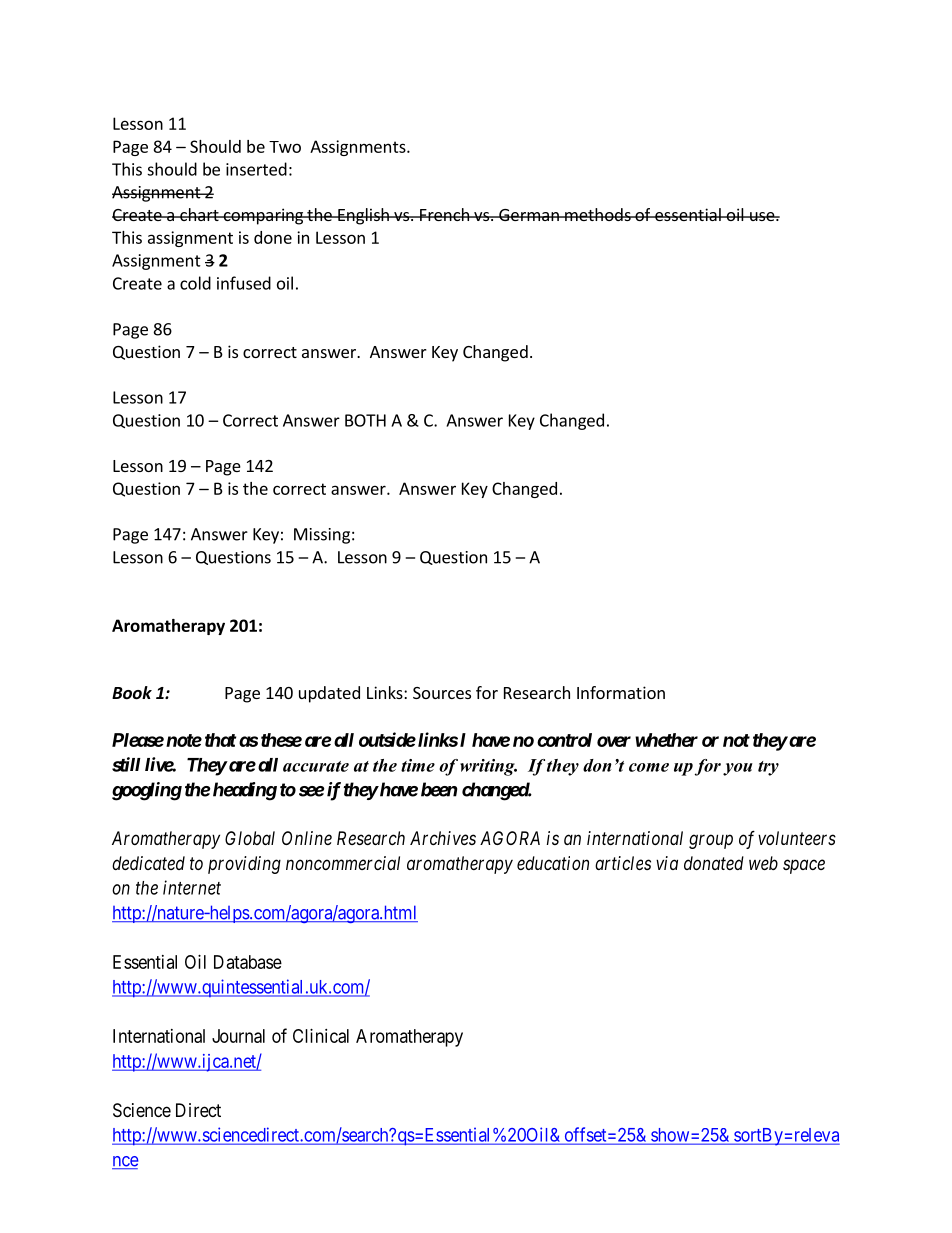 Image resolution: width=952 pixels, height=1233 pixels. I want to click on Missing, so click(322, 536).
